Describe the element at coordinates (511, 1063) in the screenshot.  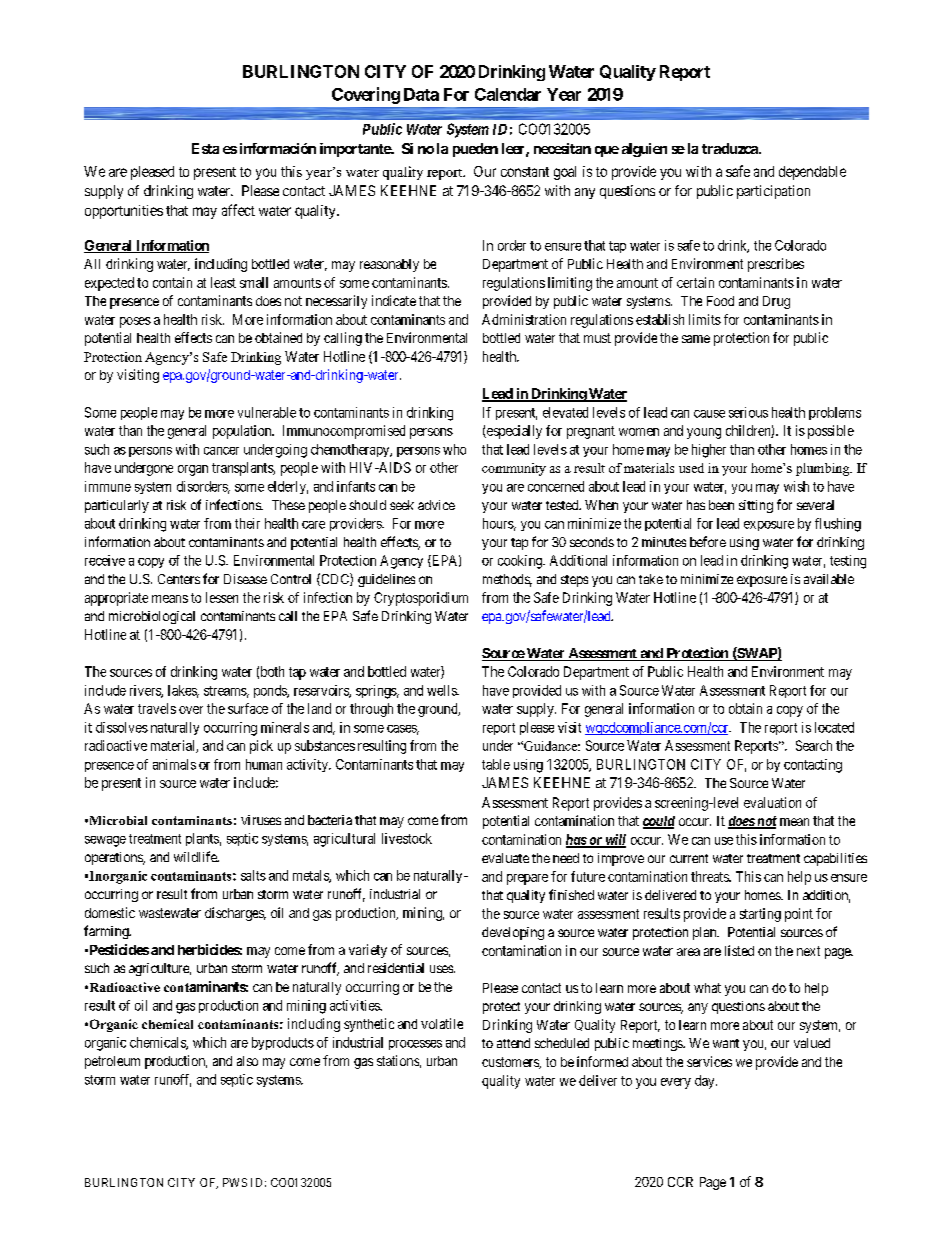
I see `customers` at that location.
